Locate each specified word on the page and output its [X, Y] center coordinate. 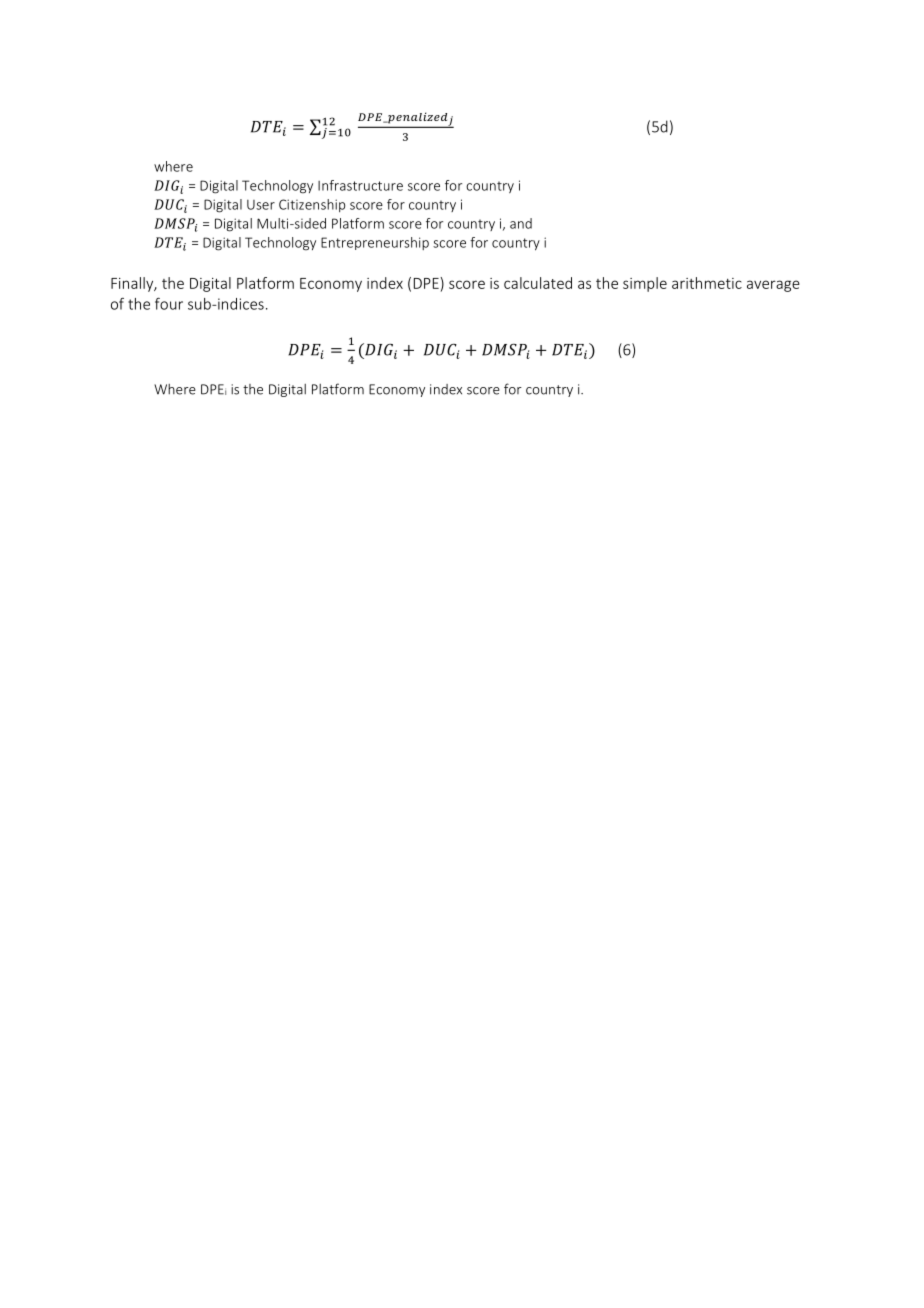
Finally [133, 284]
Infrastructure [360, 185]
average [773, 286]
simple [645, 284]
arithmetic [707, 283]
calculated [538, 283]
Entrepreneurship [375, 243]
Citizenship [312, 205]
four [169, 303]
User [261, 205]
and [521, 223]
